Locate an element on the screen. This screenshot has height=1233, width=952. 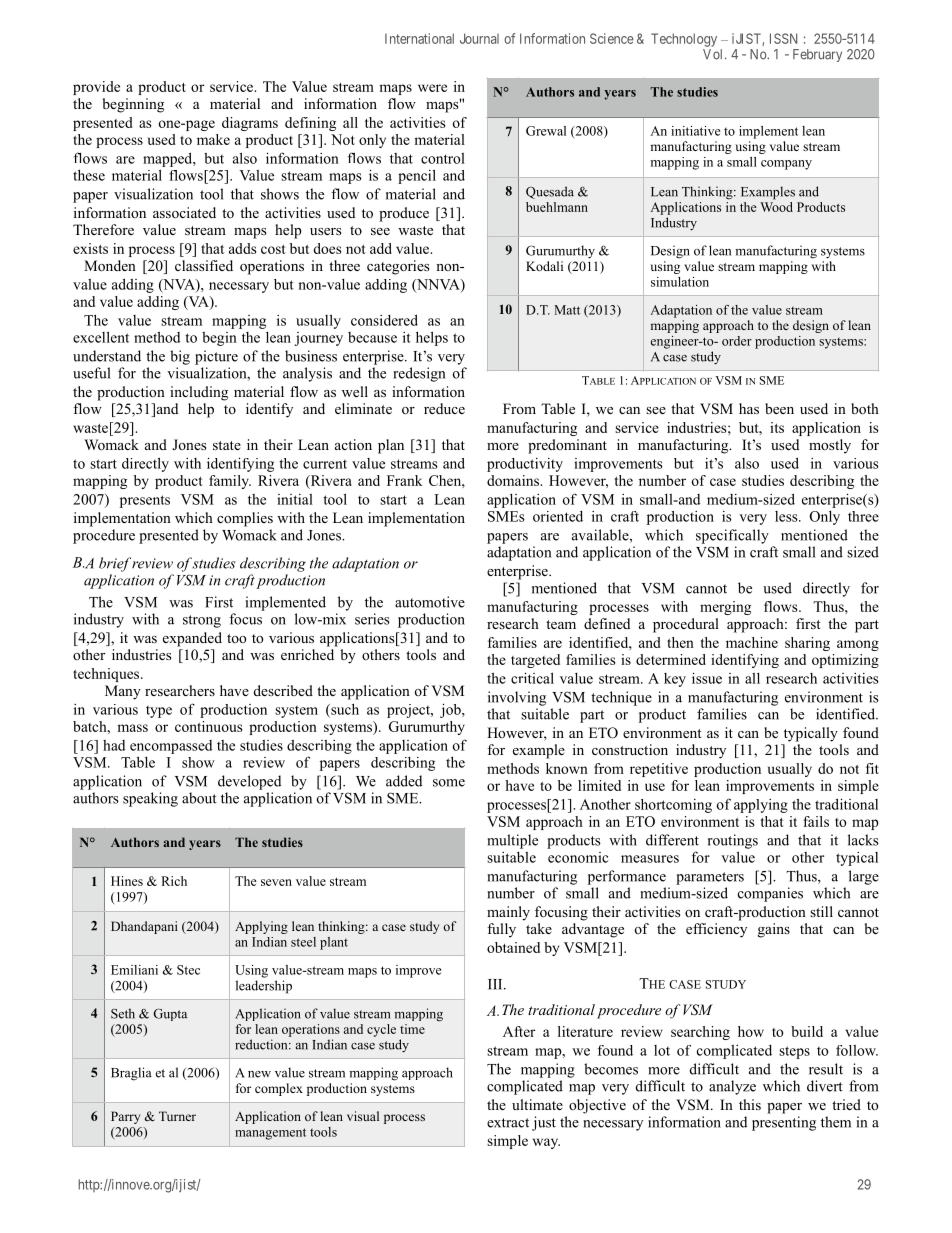
strong is located at coordinates (202, 621).
